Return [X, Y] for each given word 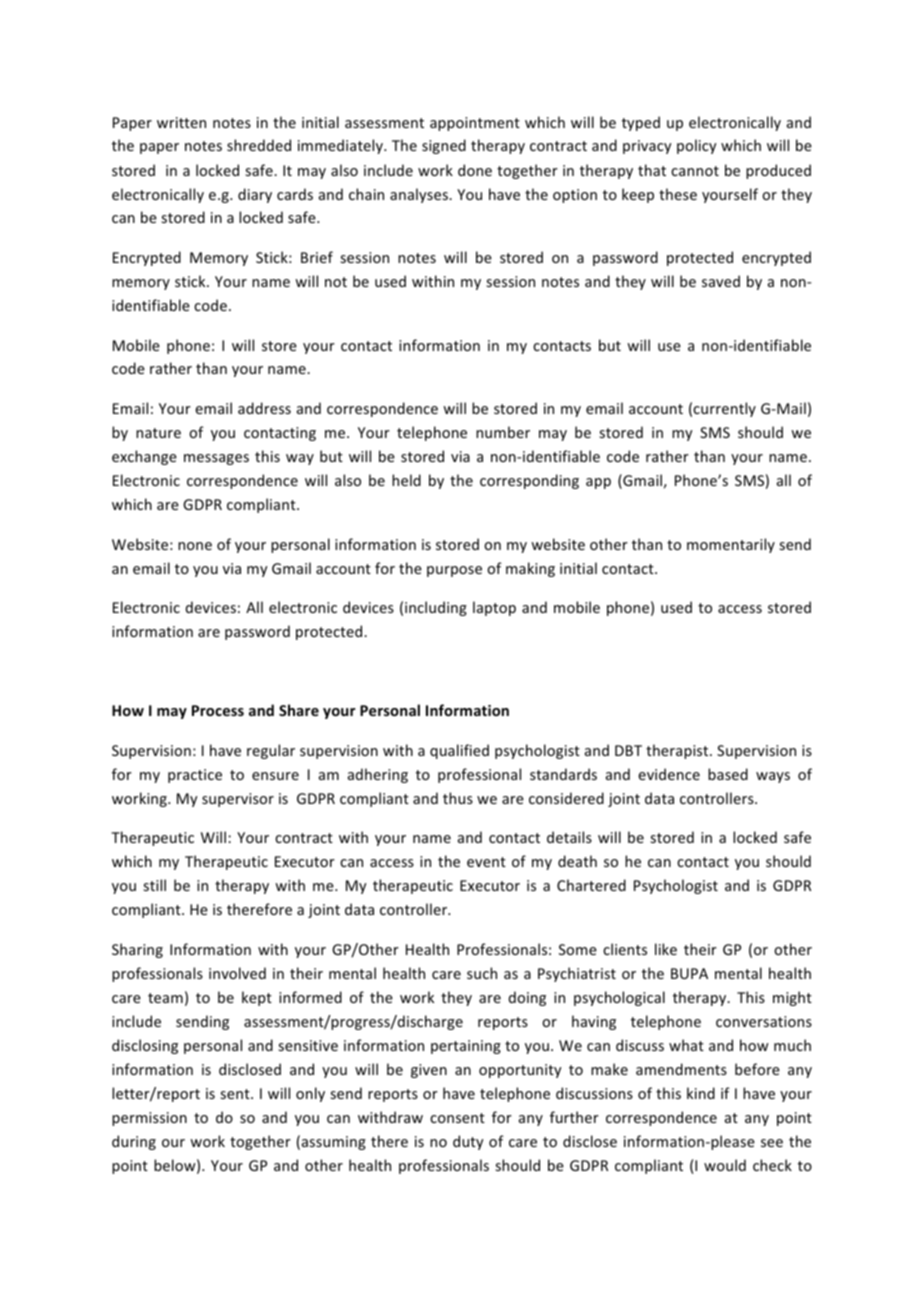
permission [149, 1119]
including [436, 608]
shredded [259, 145]
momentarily [731, 545]
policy [696, 146]
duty [468, 1142]
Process [218, 710]
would [725, 1165]
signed [444, 146]
